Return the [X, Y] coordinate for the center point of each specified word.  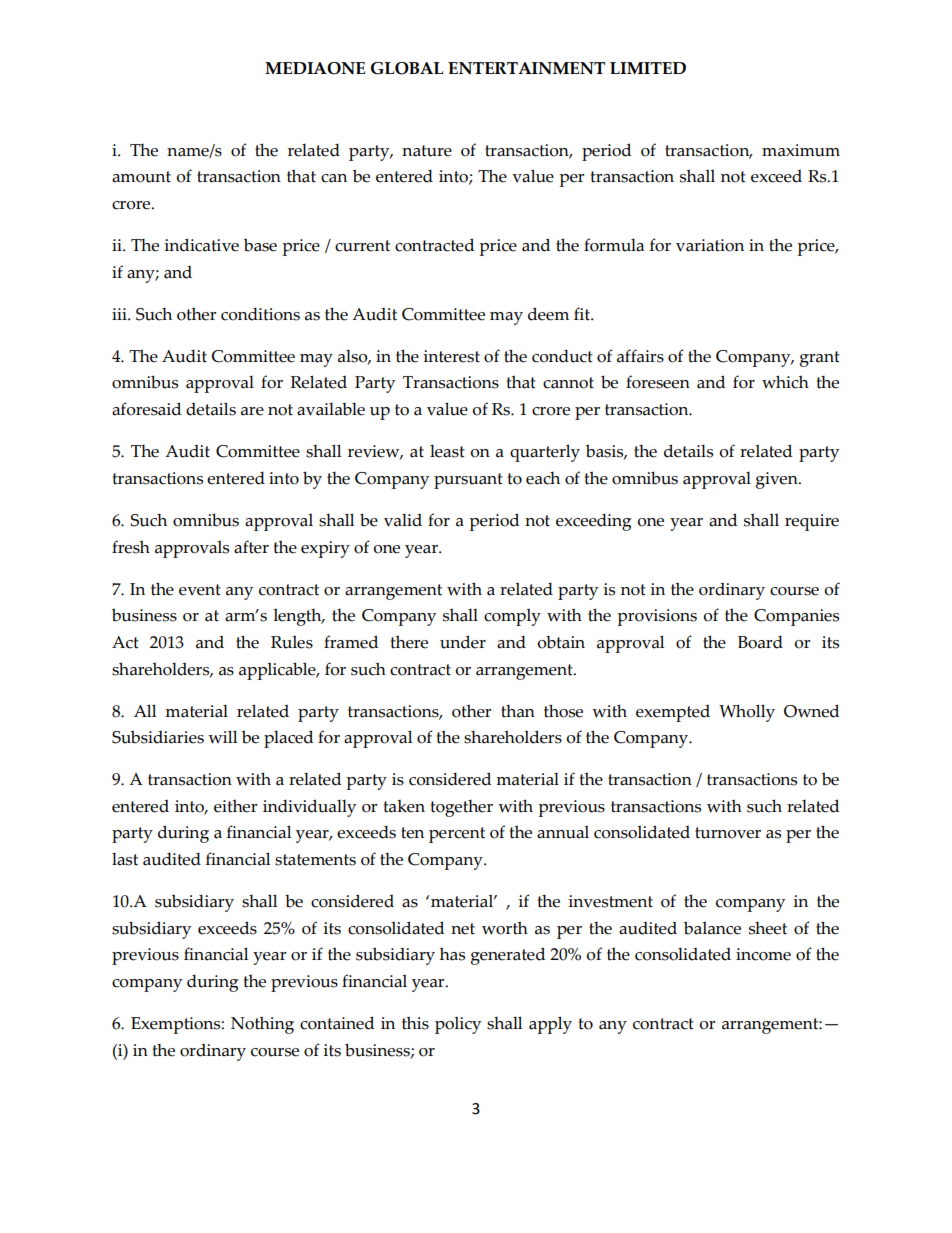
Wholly [747, 713]
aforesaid [146, 409]
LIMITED [648, 68]
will [222, 737]
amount [141, 177]
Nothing [262, 1025]
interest [451, 356]
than [518, 711]
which [785, 382]
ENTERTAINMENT [526, 68]
